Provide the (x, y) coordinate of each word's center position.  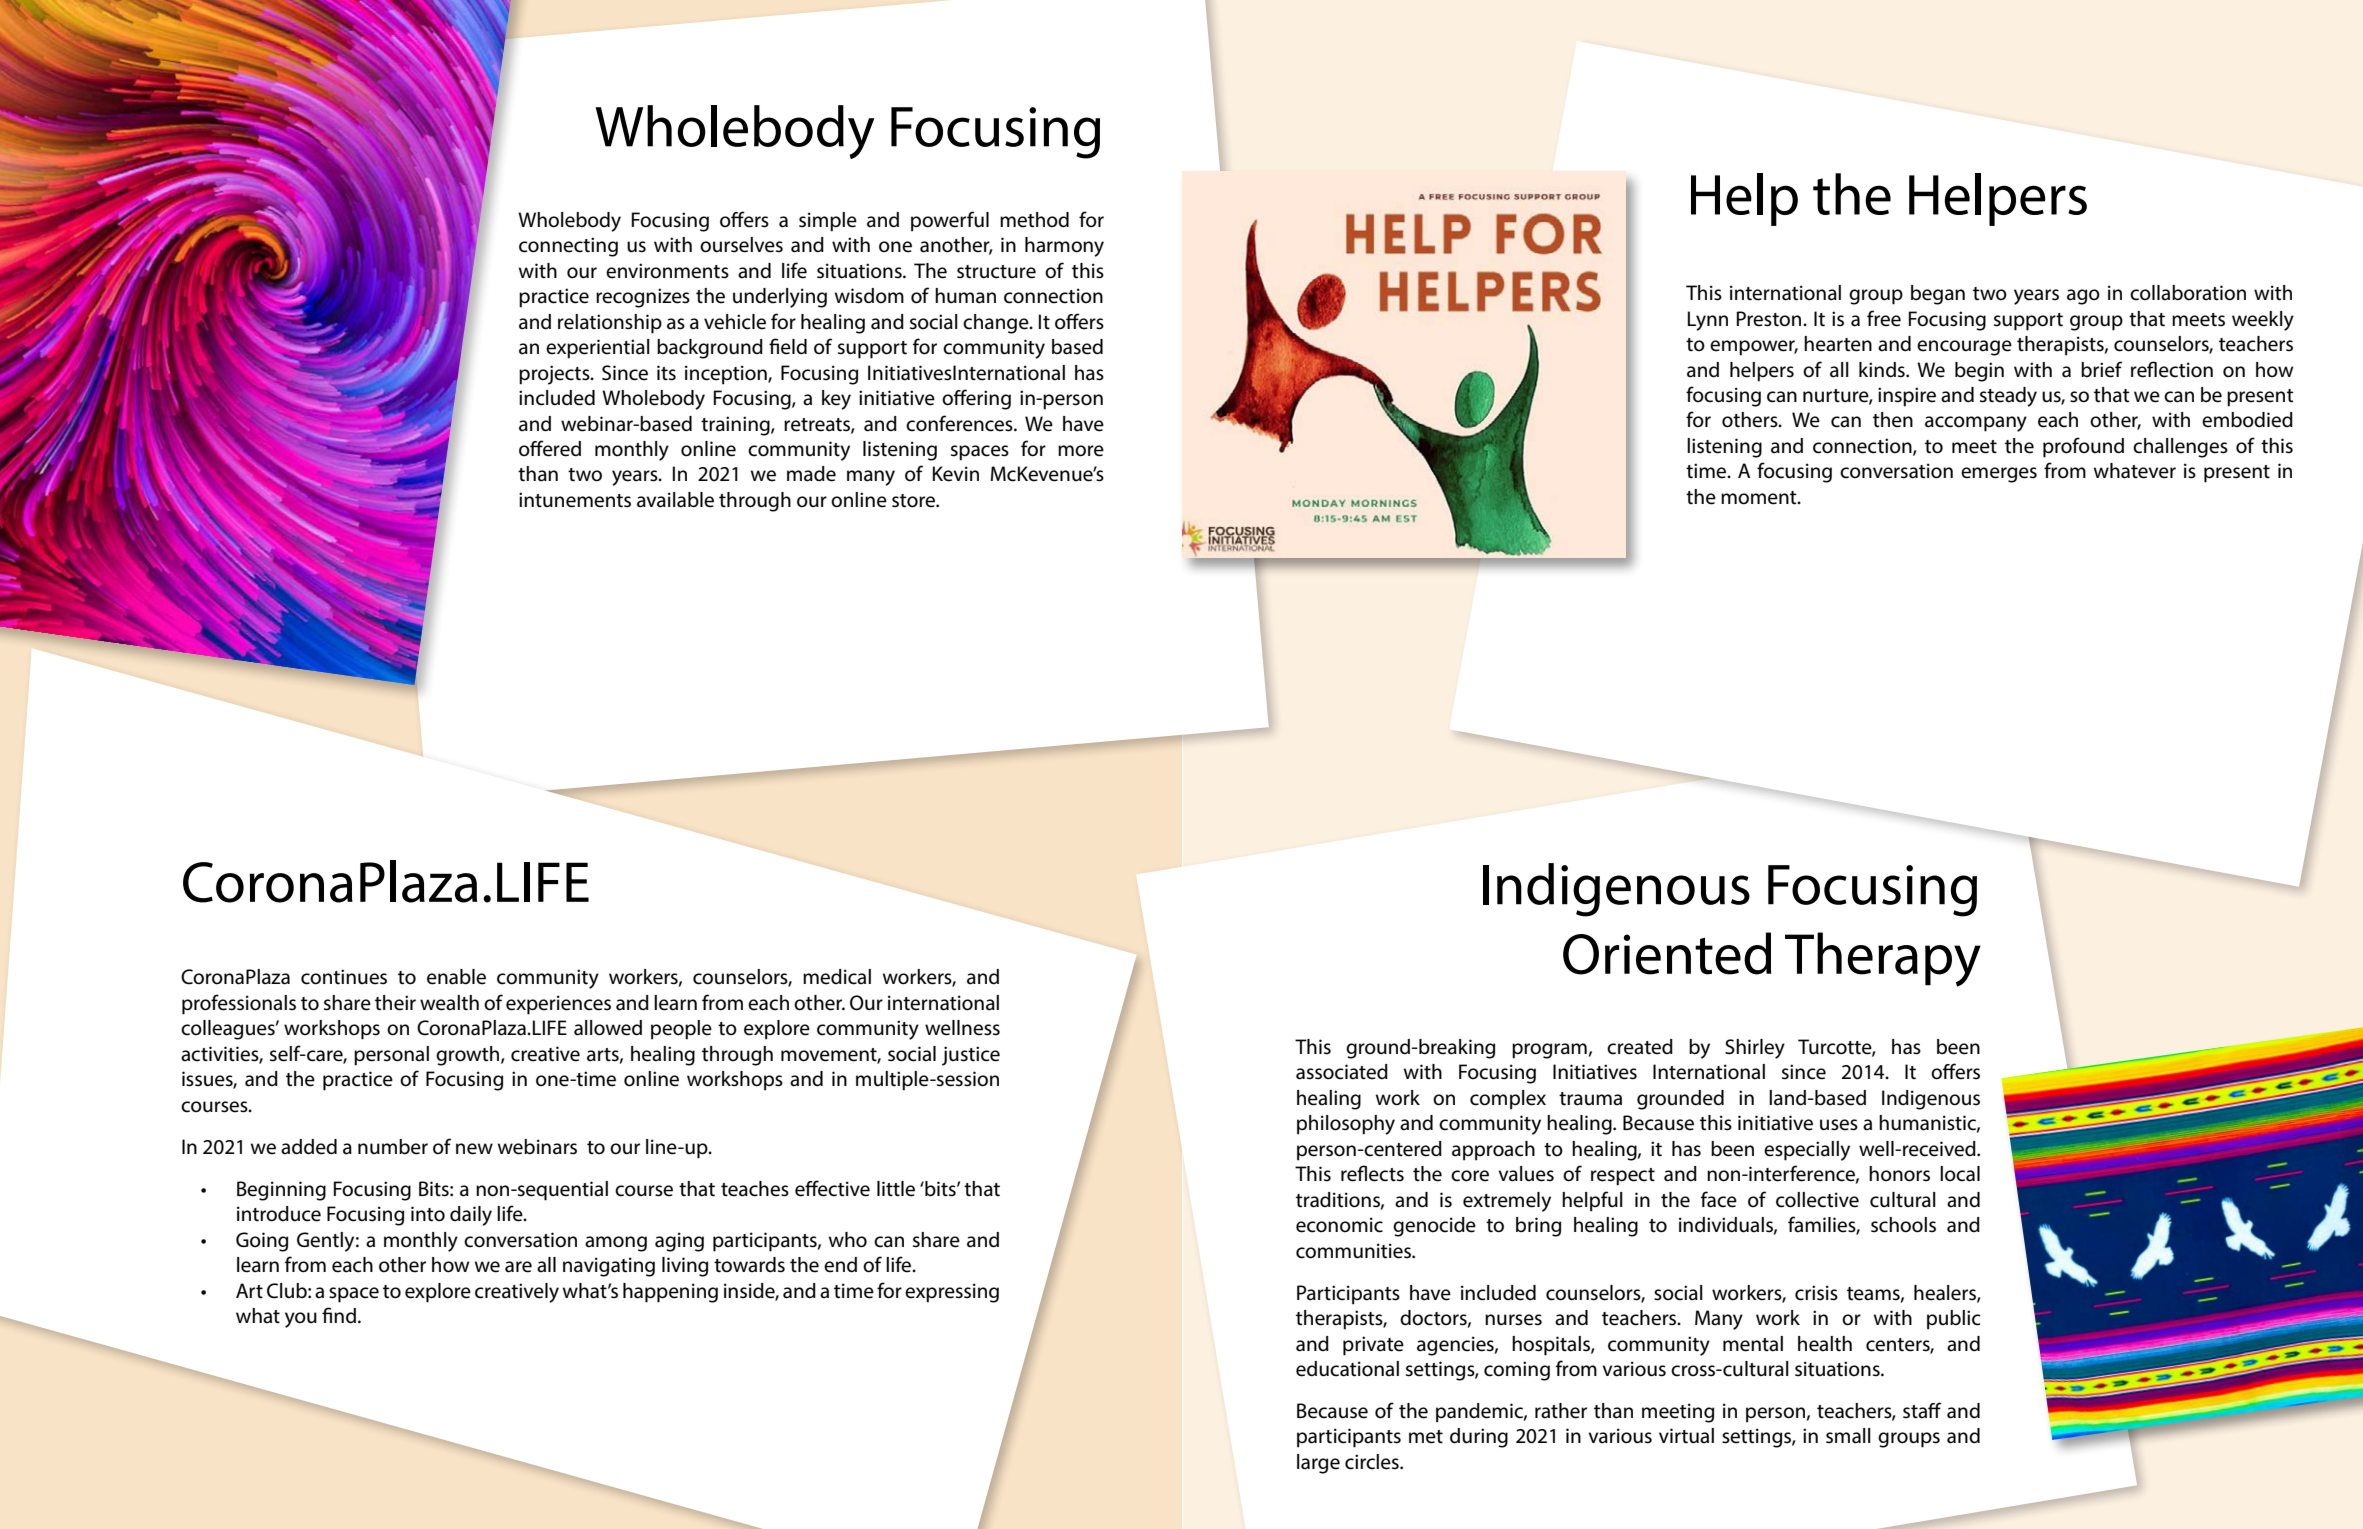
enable (456, 977)
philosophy (1346, 1125)
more (1081, 451)
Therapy (1883, 959)
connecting (568, 247)
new (474, 1149)
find (339, 1315)
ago (2083, 297)
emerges (1999, 475)
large (1318, 1464)
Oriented (1667, 953)
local (1960, 1174)
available (675, 500)
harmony (1064, 247)
